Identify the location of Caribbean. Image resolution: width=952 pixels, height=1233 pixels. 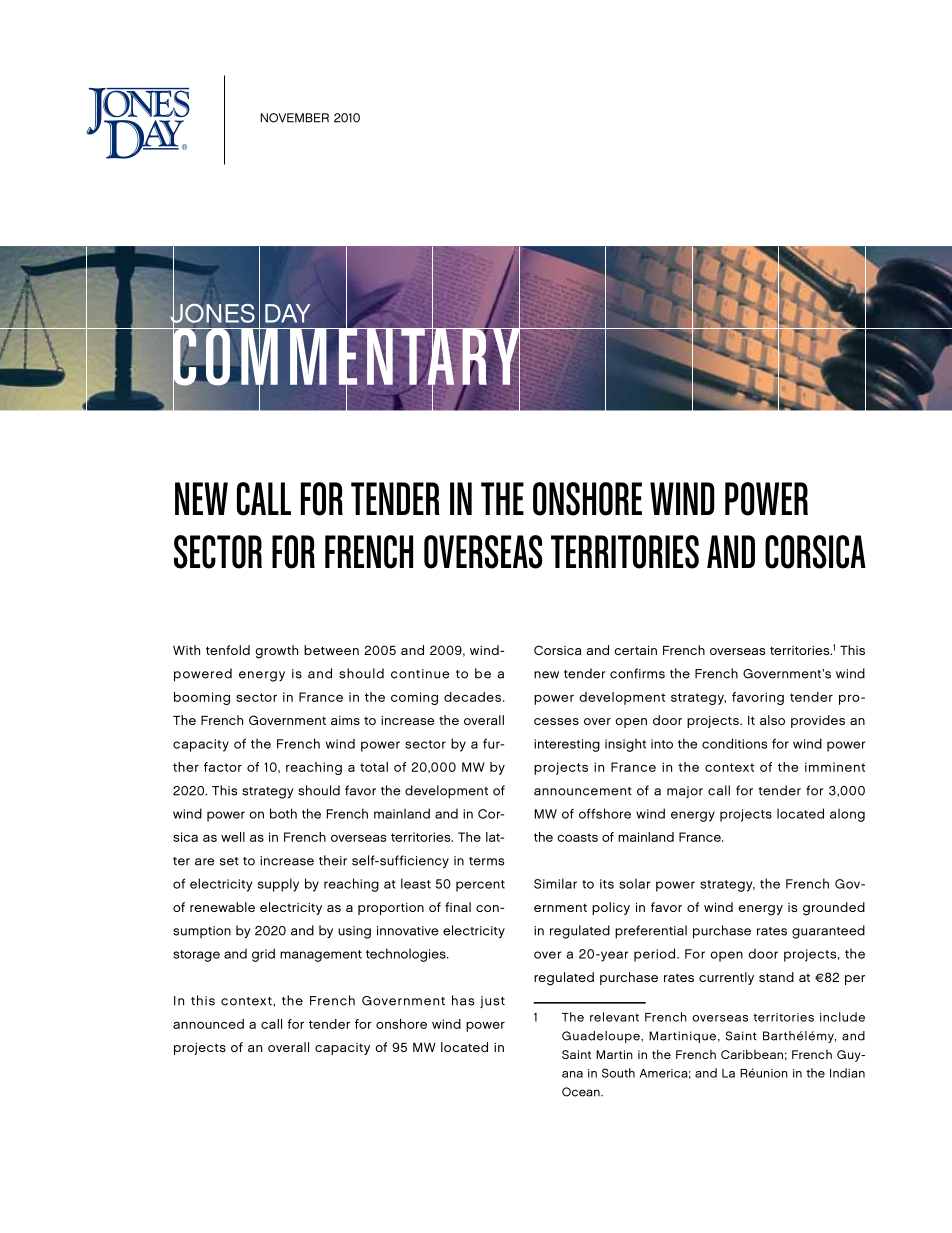
(752, 1054).
